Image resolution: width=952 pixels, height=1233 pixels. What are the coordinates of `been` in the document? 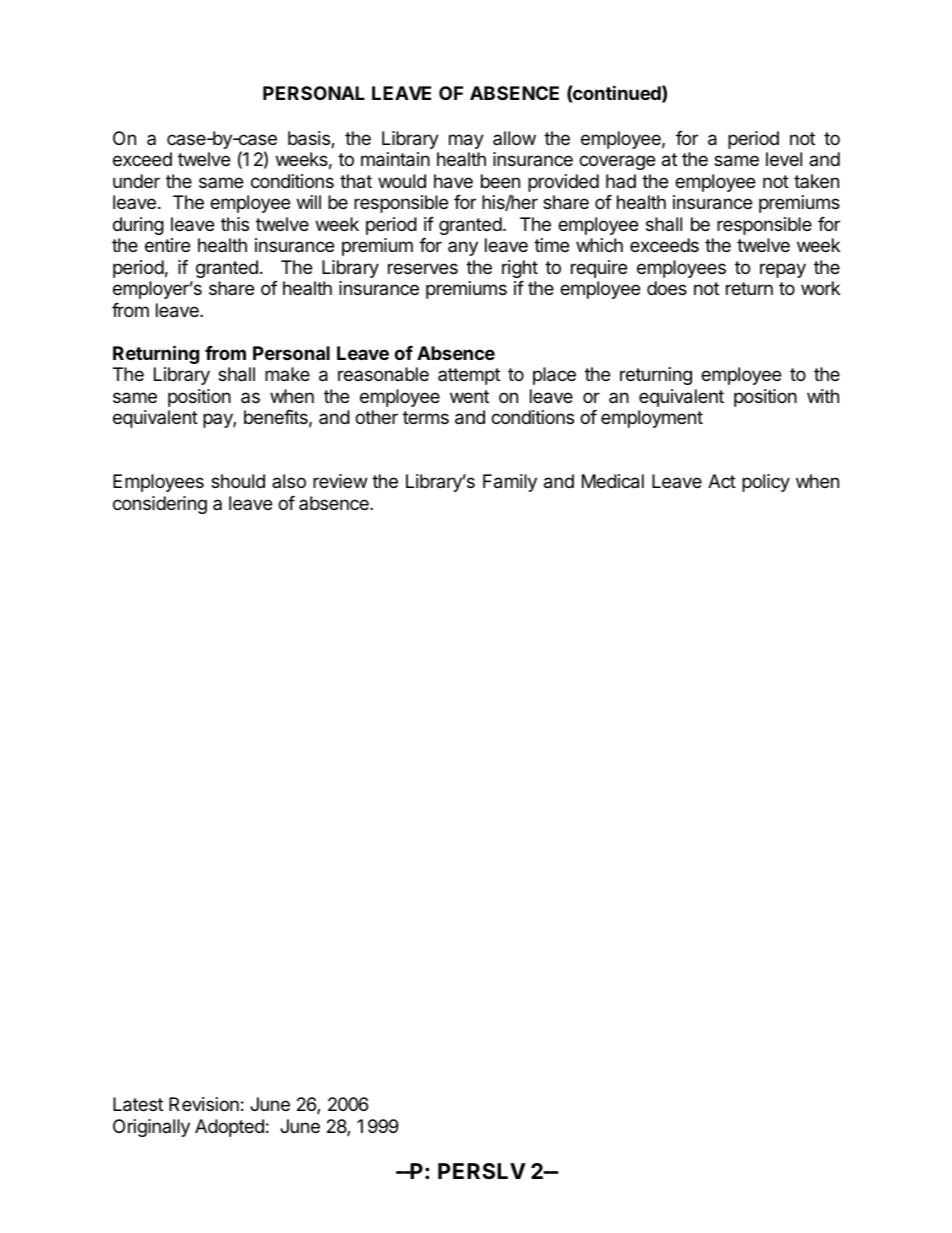 It's located at (500, 181).
